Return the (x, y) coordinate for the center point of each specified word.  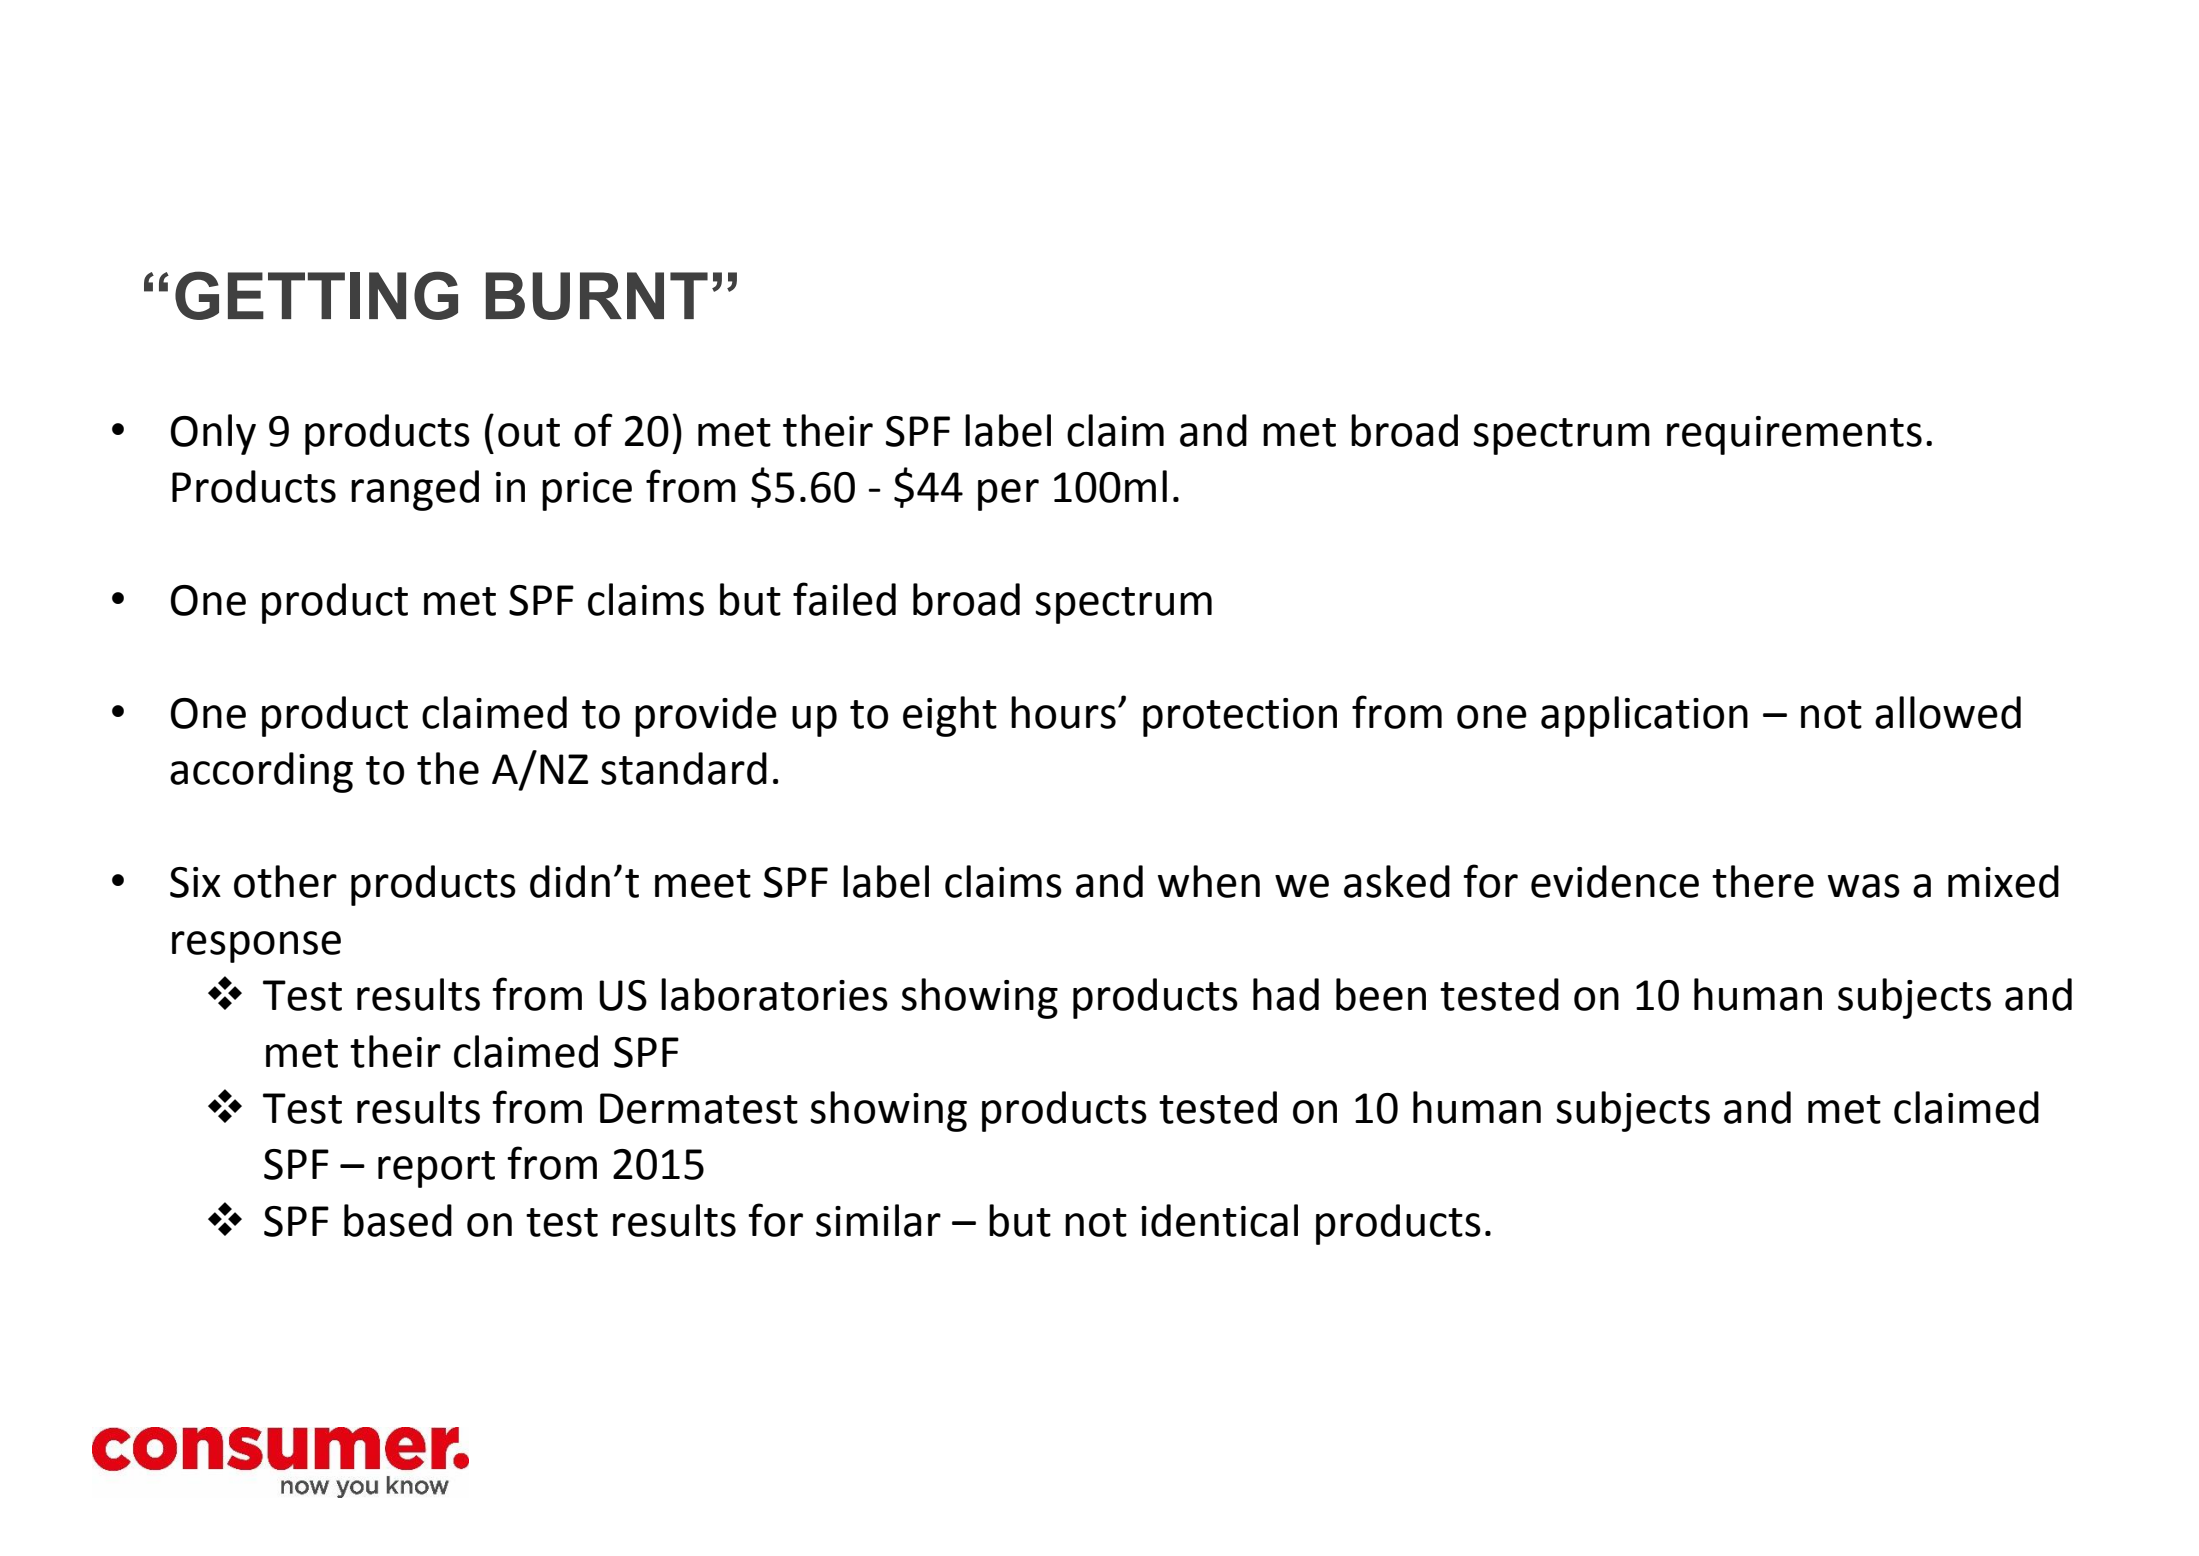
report (436, 1169)
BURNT (597, 296)
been (1381, 994)
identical (1219, 1220)
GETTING (316, 295)
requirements (1794, 435)
